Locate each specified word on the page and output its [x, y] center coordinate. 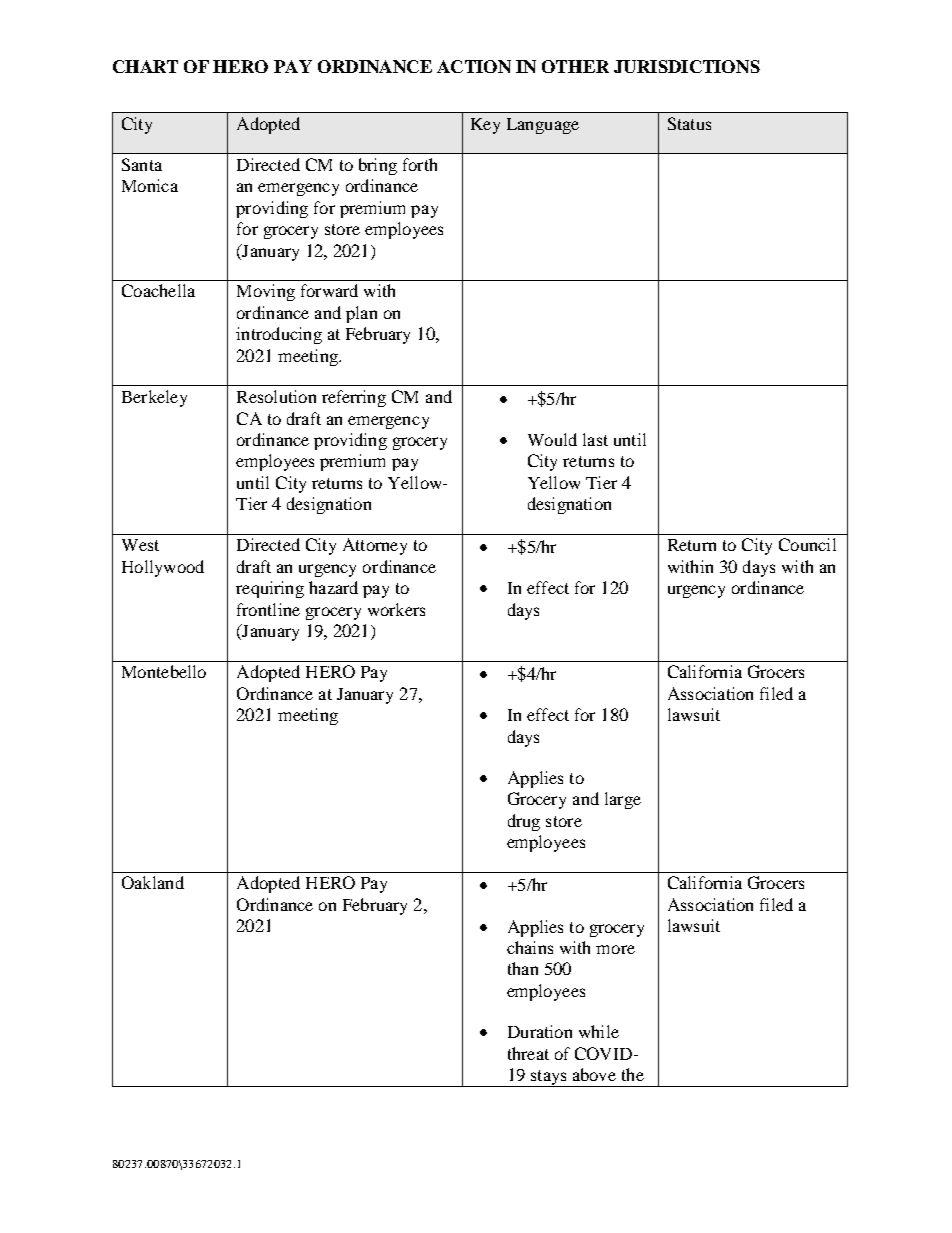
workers [396, 609]
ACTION [474, 66]
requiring [270, 589]
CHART [145, 66]
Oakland [153, 882]
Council [807, 544]
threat [528, 1053]
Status [689, 123]
